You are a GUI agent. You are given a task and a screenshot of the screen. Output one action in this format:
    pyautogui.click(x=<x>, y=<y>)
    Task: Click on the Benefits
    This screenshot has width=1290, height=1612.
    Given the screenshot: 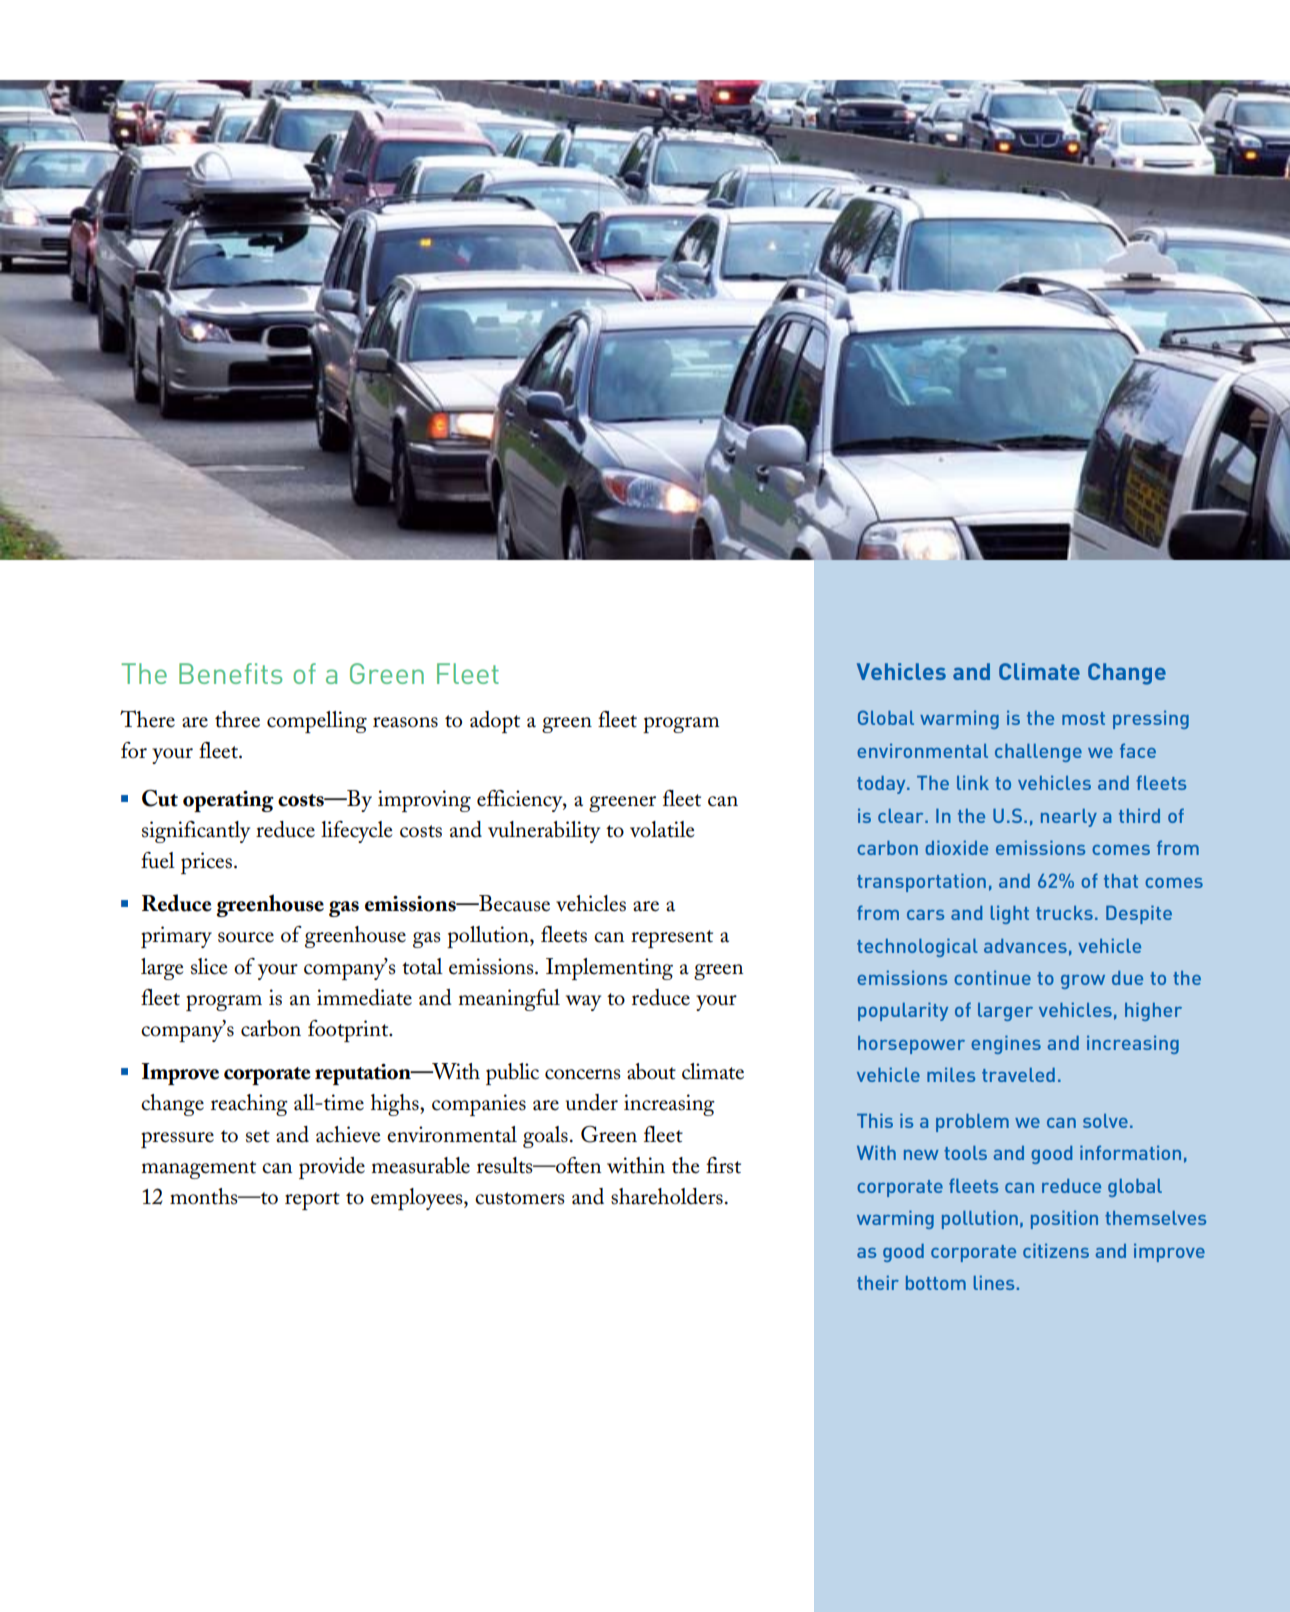 What is the action you would take?
    pyautogui.click(x=230, y=673)
